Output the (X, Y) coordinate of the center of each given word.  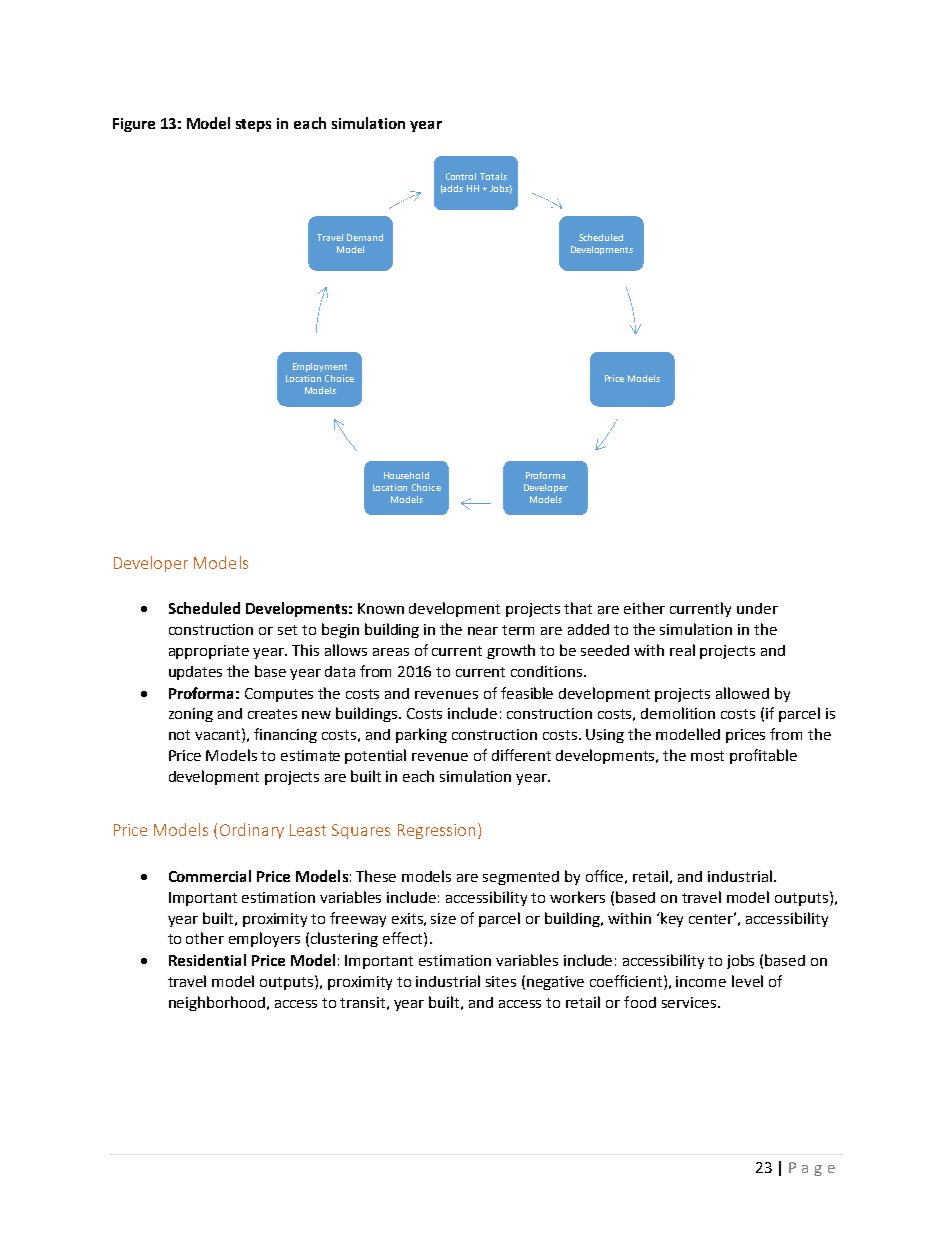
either (644, 608)
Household (406, 475)
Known (381, 608)
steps (253, 125)
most (707, 756)
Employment (320, 367)
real (682, 650)
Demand (365, 237)
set (287, 630)
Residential (207, 960)
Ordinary (252, 831)
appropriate (209, 652)
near (483, 631)
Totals (493, 176)
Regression (436, 831)
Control (461, 176)
